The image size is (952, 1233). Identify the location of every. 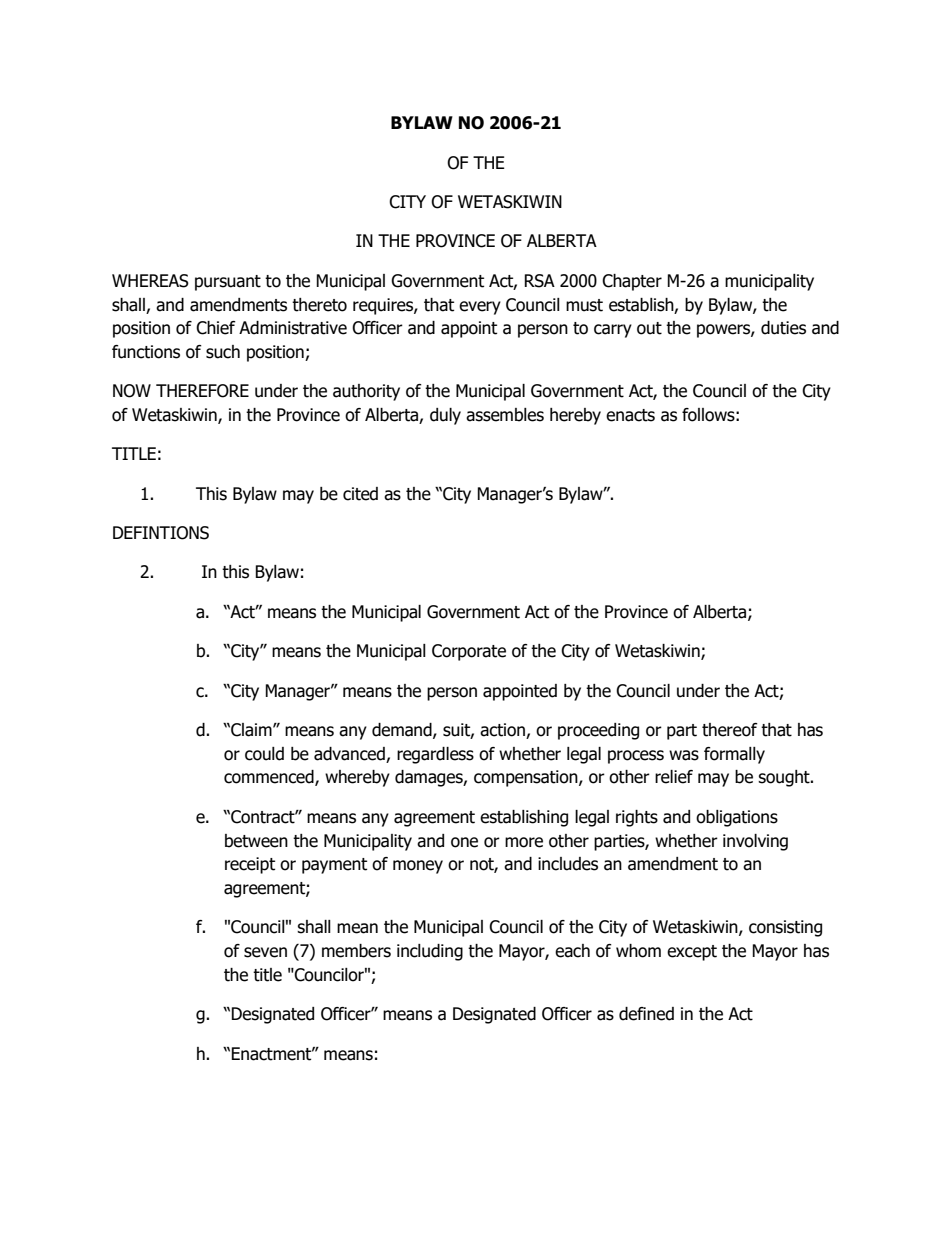
(480, 308).
